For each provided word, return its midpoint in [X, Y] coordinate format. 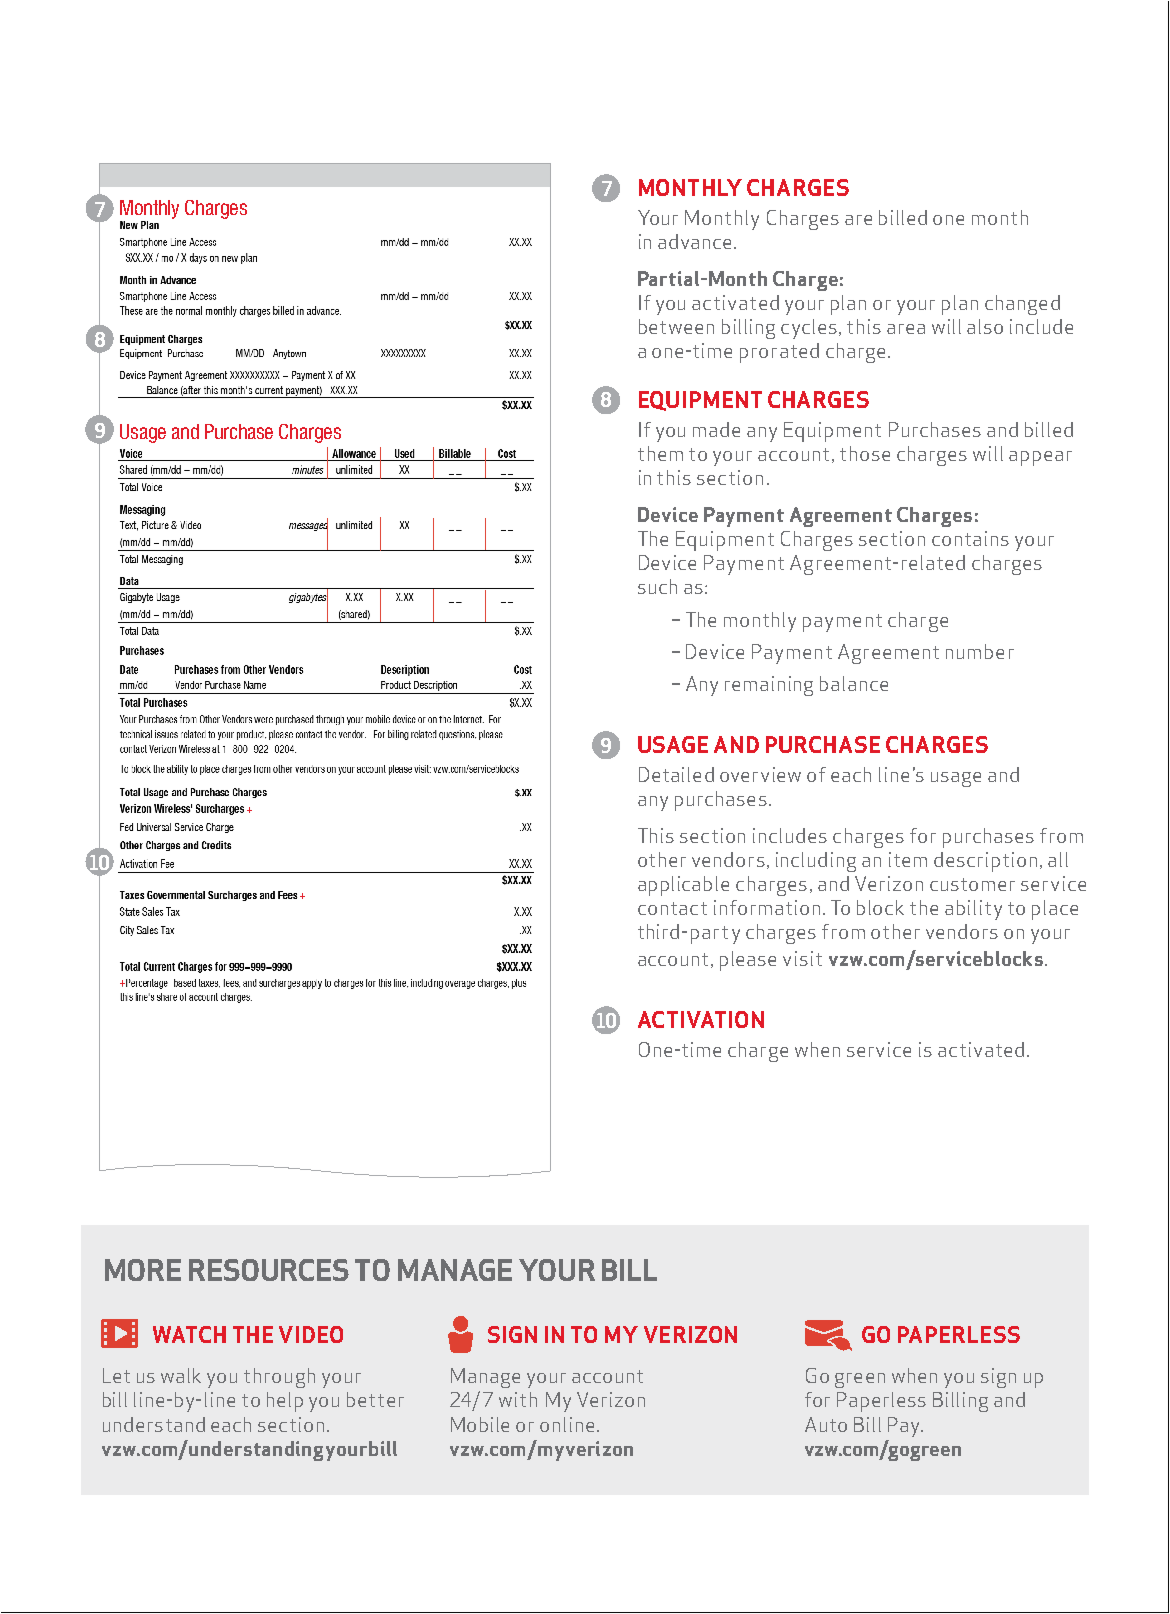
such [657, 586]
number [980, 651]
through [279, 1378]
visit [802, 958]
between [676, 326]
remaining [769, 686]
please [748, 961]
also [985, 326]
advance [694, 241]
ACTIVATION [701, 1019]
